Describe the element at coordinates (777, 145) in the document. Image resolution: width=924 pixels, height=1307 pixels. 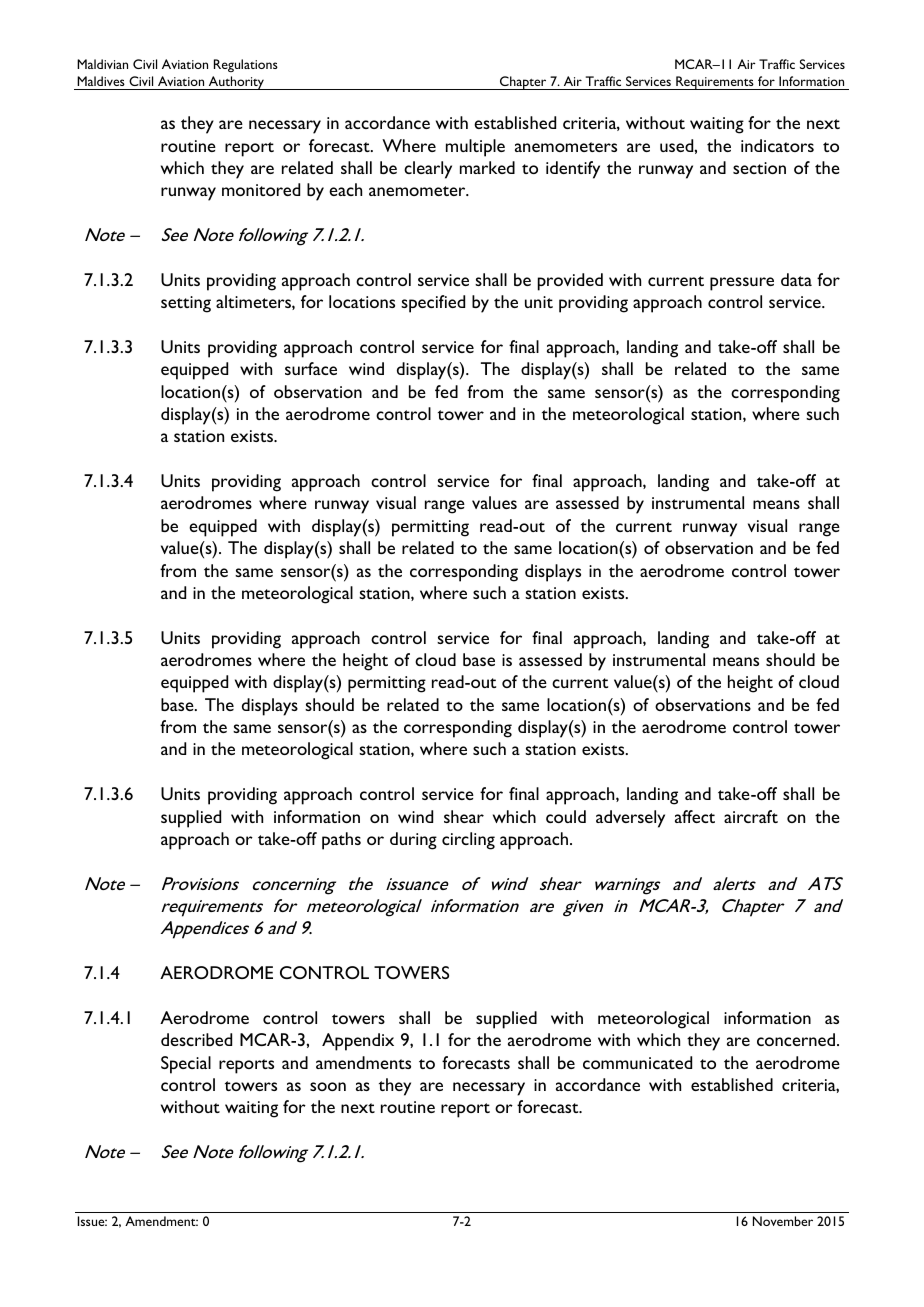
I see `indicators` at that location.
